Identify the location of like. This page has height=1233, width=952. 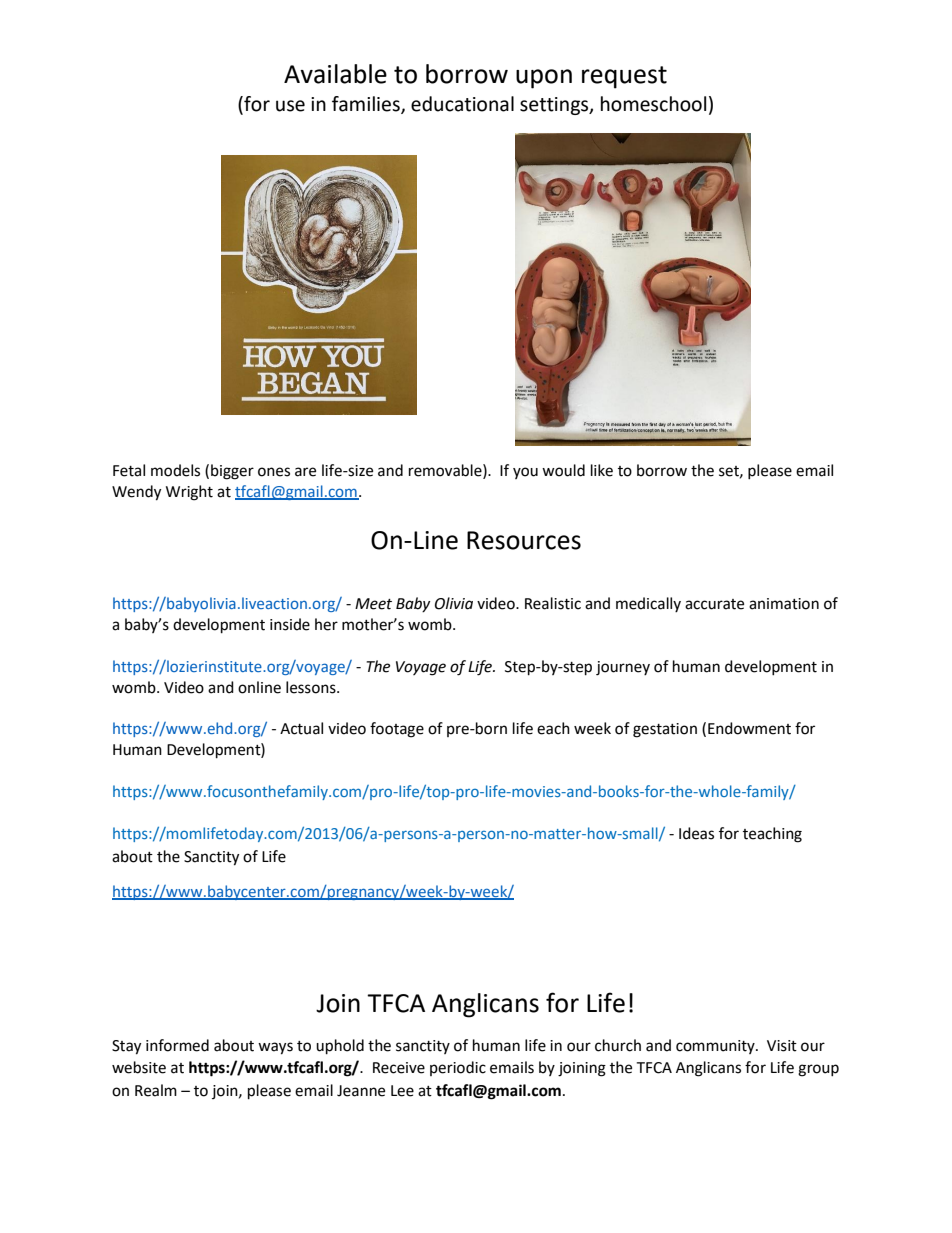
(602, 470).
